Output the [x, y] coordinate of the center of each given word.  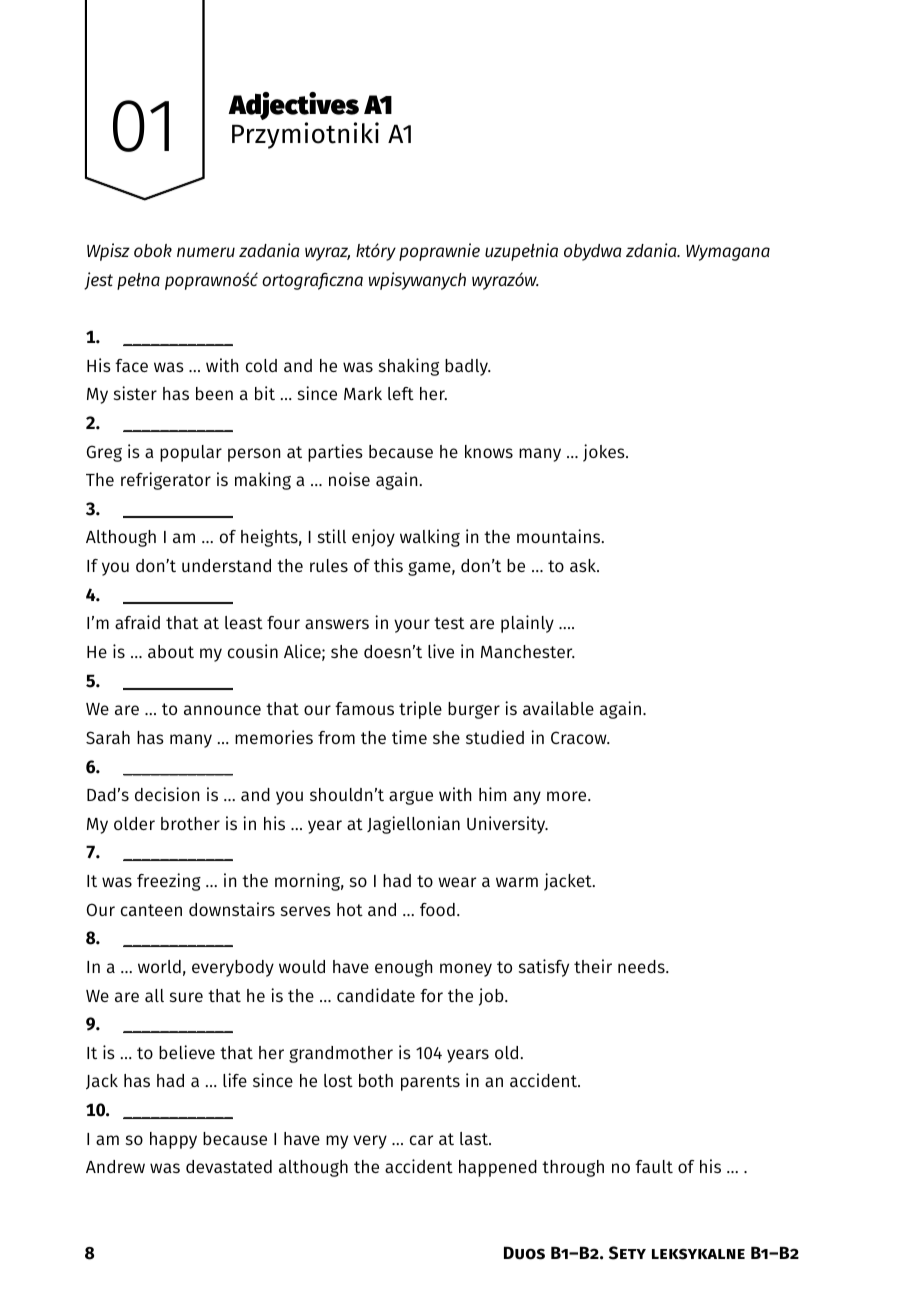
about [171, 651]
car [421, 1140]
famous [364, 708]
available [558, 708]
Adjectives [293, 107]
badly [468, 367]
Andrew [115, 1166]
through [573, 1168]
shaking [409, 367]
